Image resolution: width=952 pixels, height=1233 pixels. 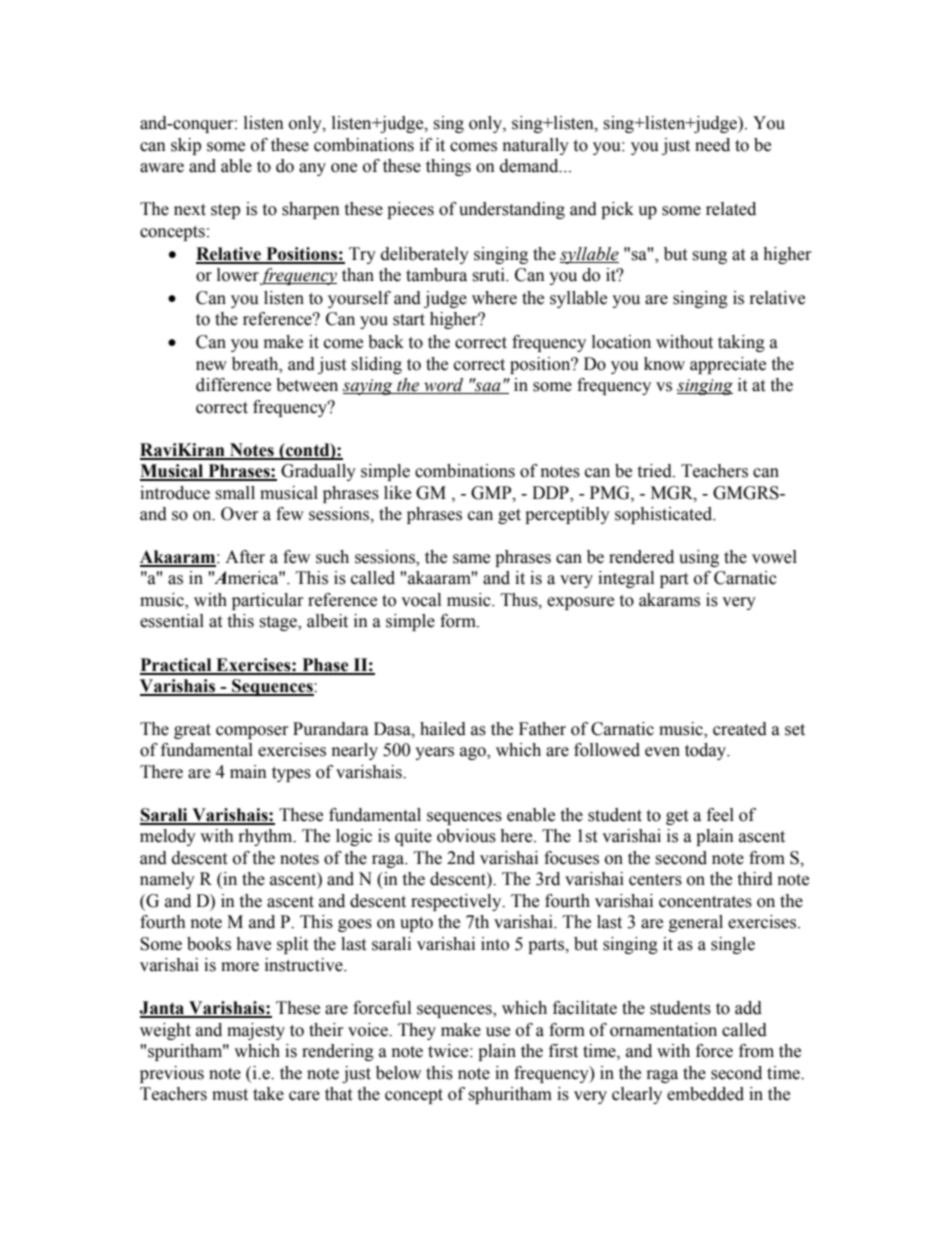 I want to click on need, so click(x=712, y=145).
